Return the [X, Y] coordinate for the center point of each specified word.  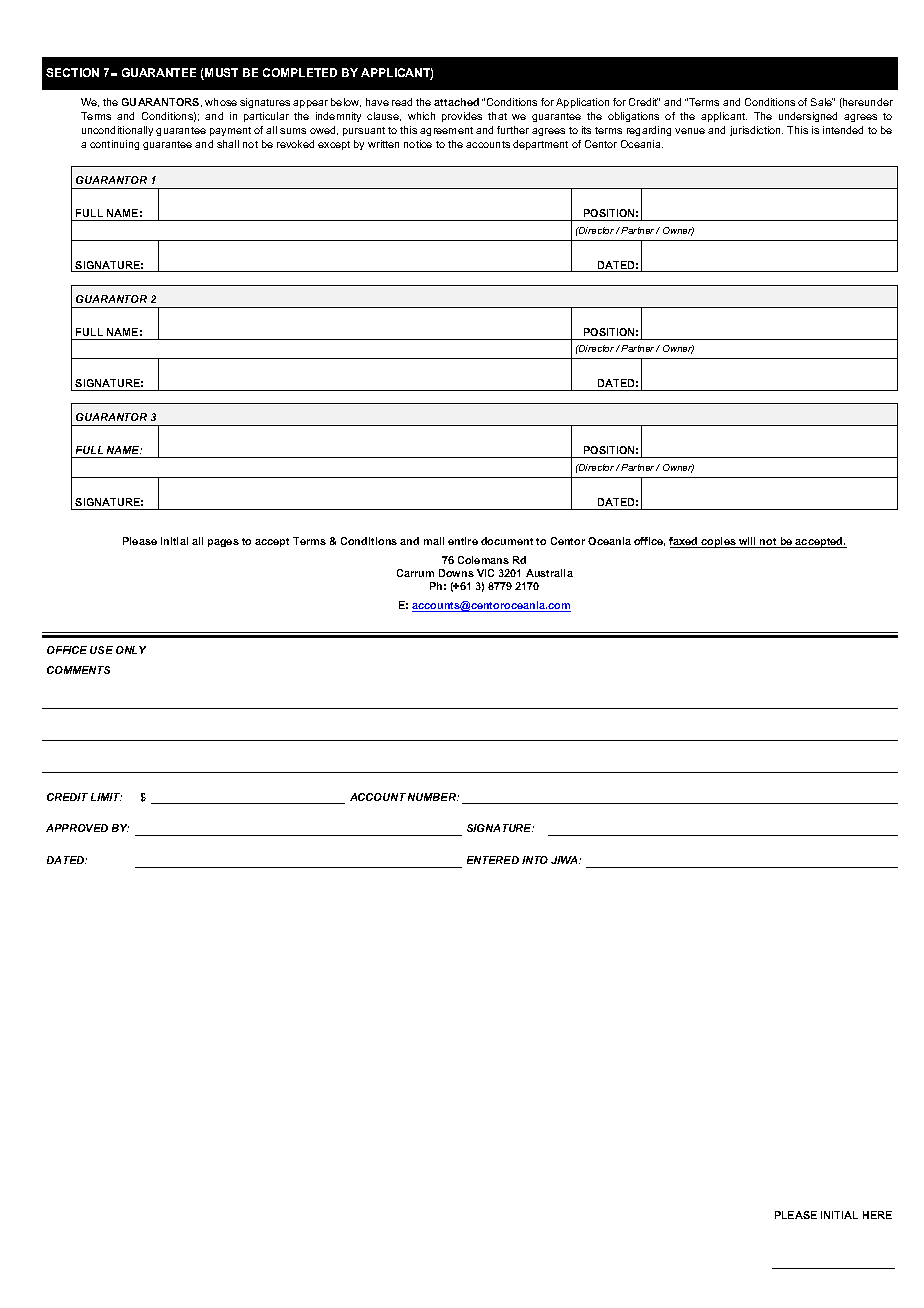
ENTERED [493, 860]
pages [223, 543]
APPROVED [77, 828]
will [748, 542]
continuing [114, 145]
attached [456, 102]
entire [463, 541]
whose [221, 102]
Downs [456, 573]
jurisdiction [756, 131]
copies [718, 542]
